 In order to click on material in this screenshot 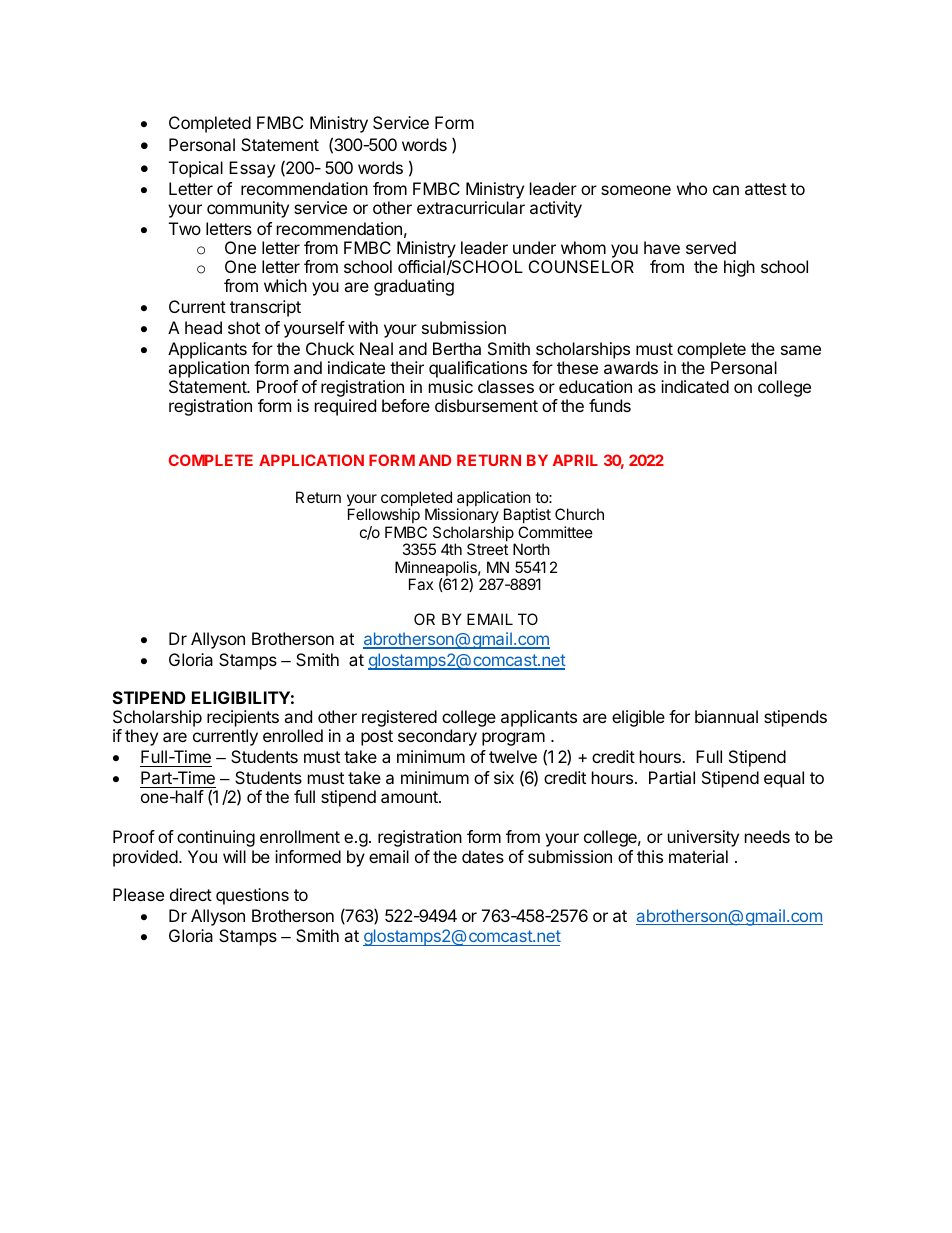, I will do `click(698, 856)`.
